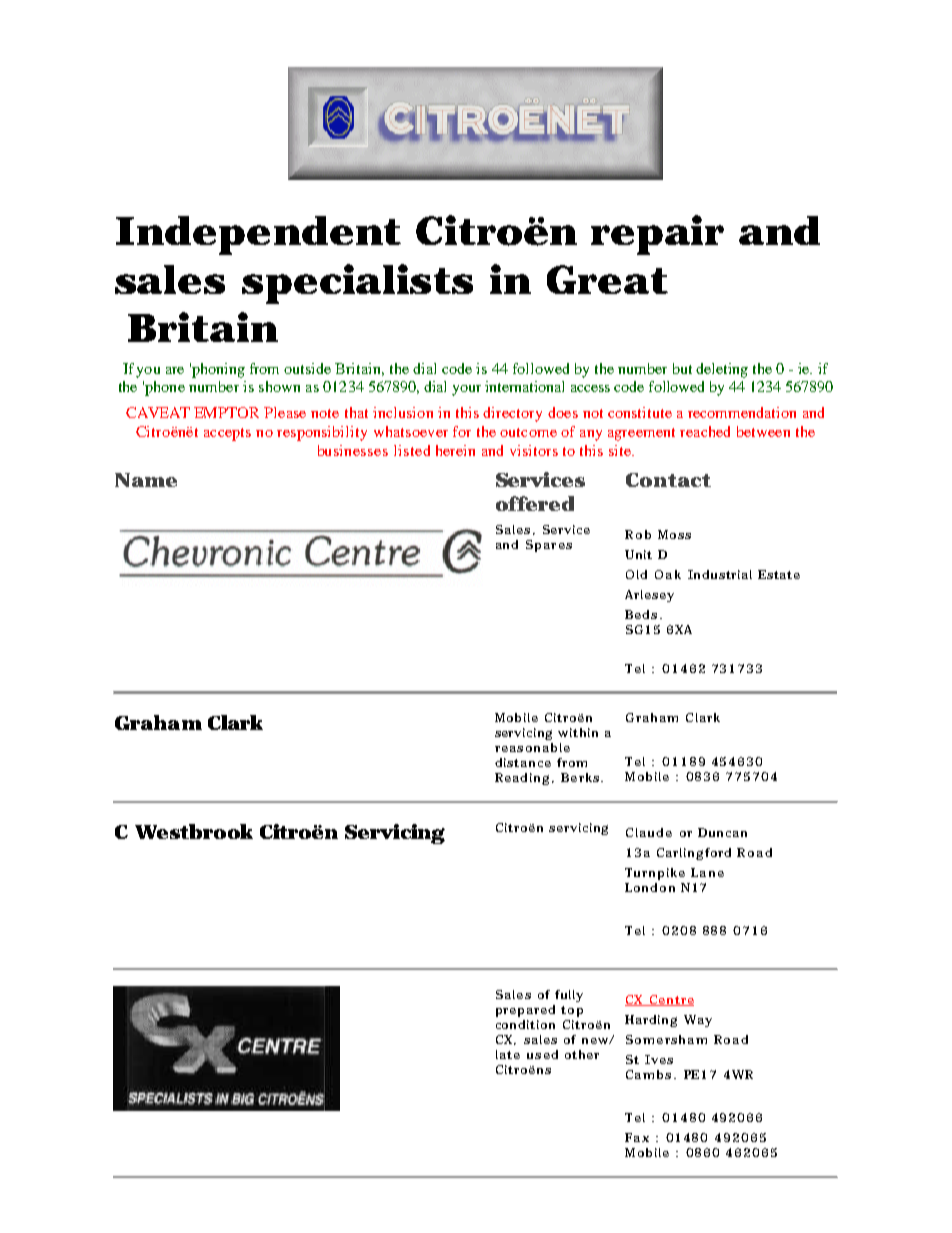  Describe the element at coordinates (637, 1137) in the image. I see `Fax` at that location.
